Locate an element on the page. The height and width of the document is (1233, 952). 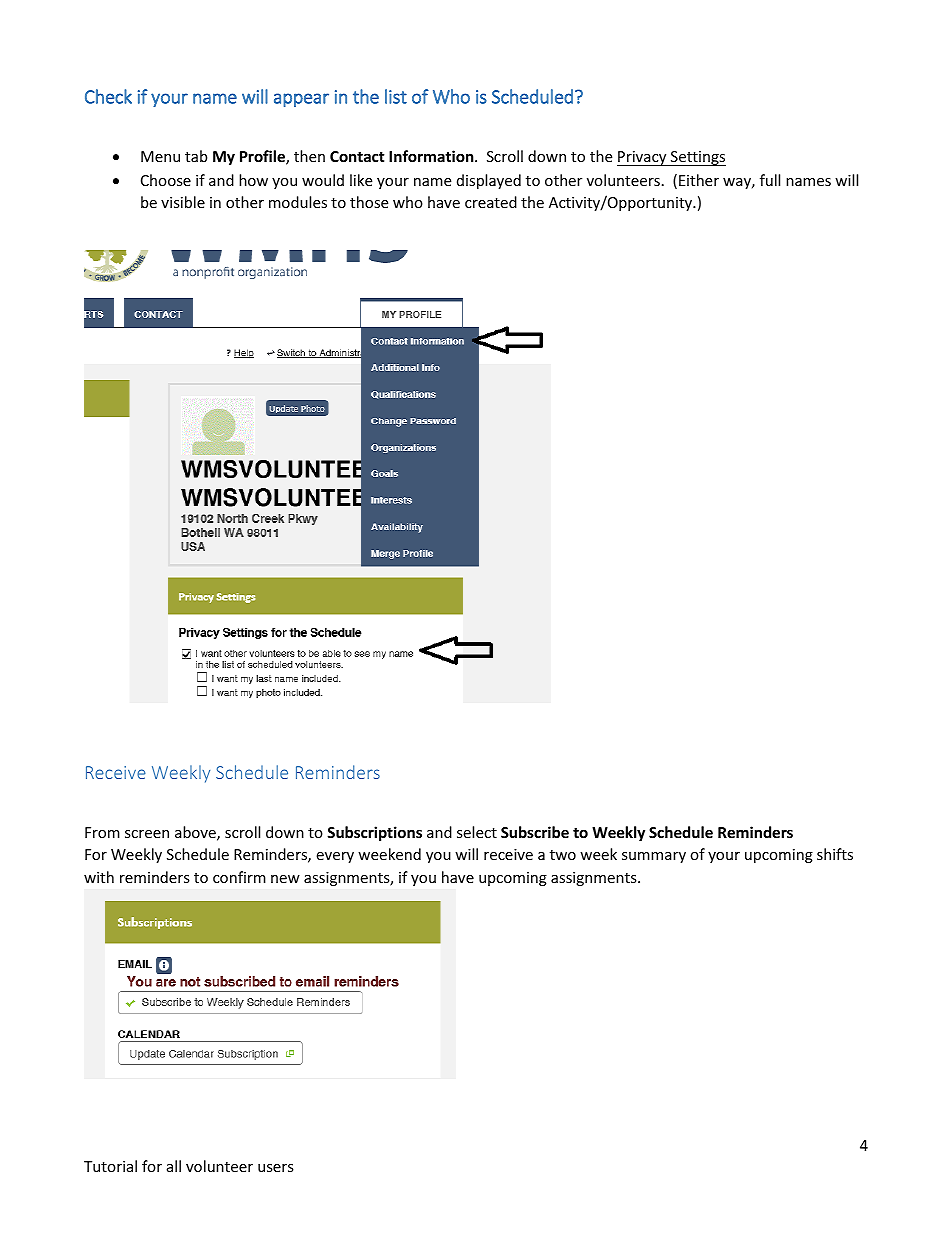
tab is located at coordinates (196, 156).
